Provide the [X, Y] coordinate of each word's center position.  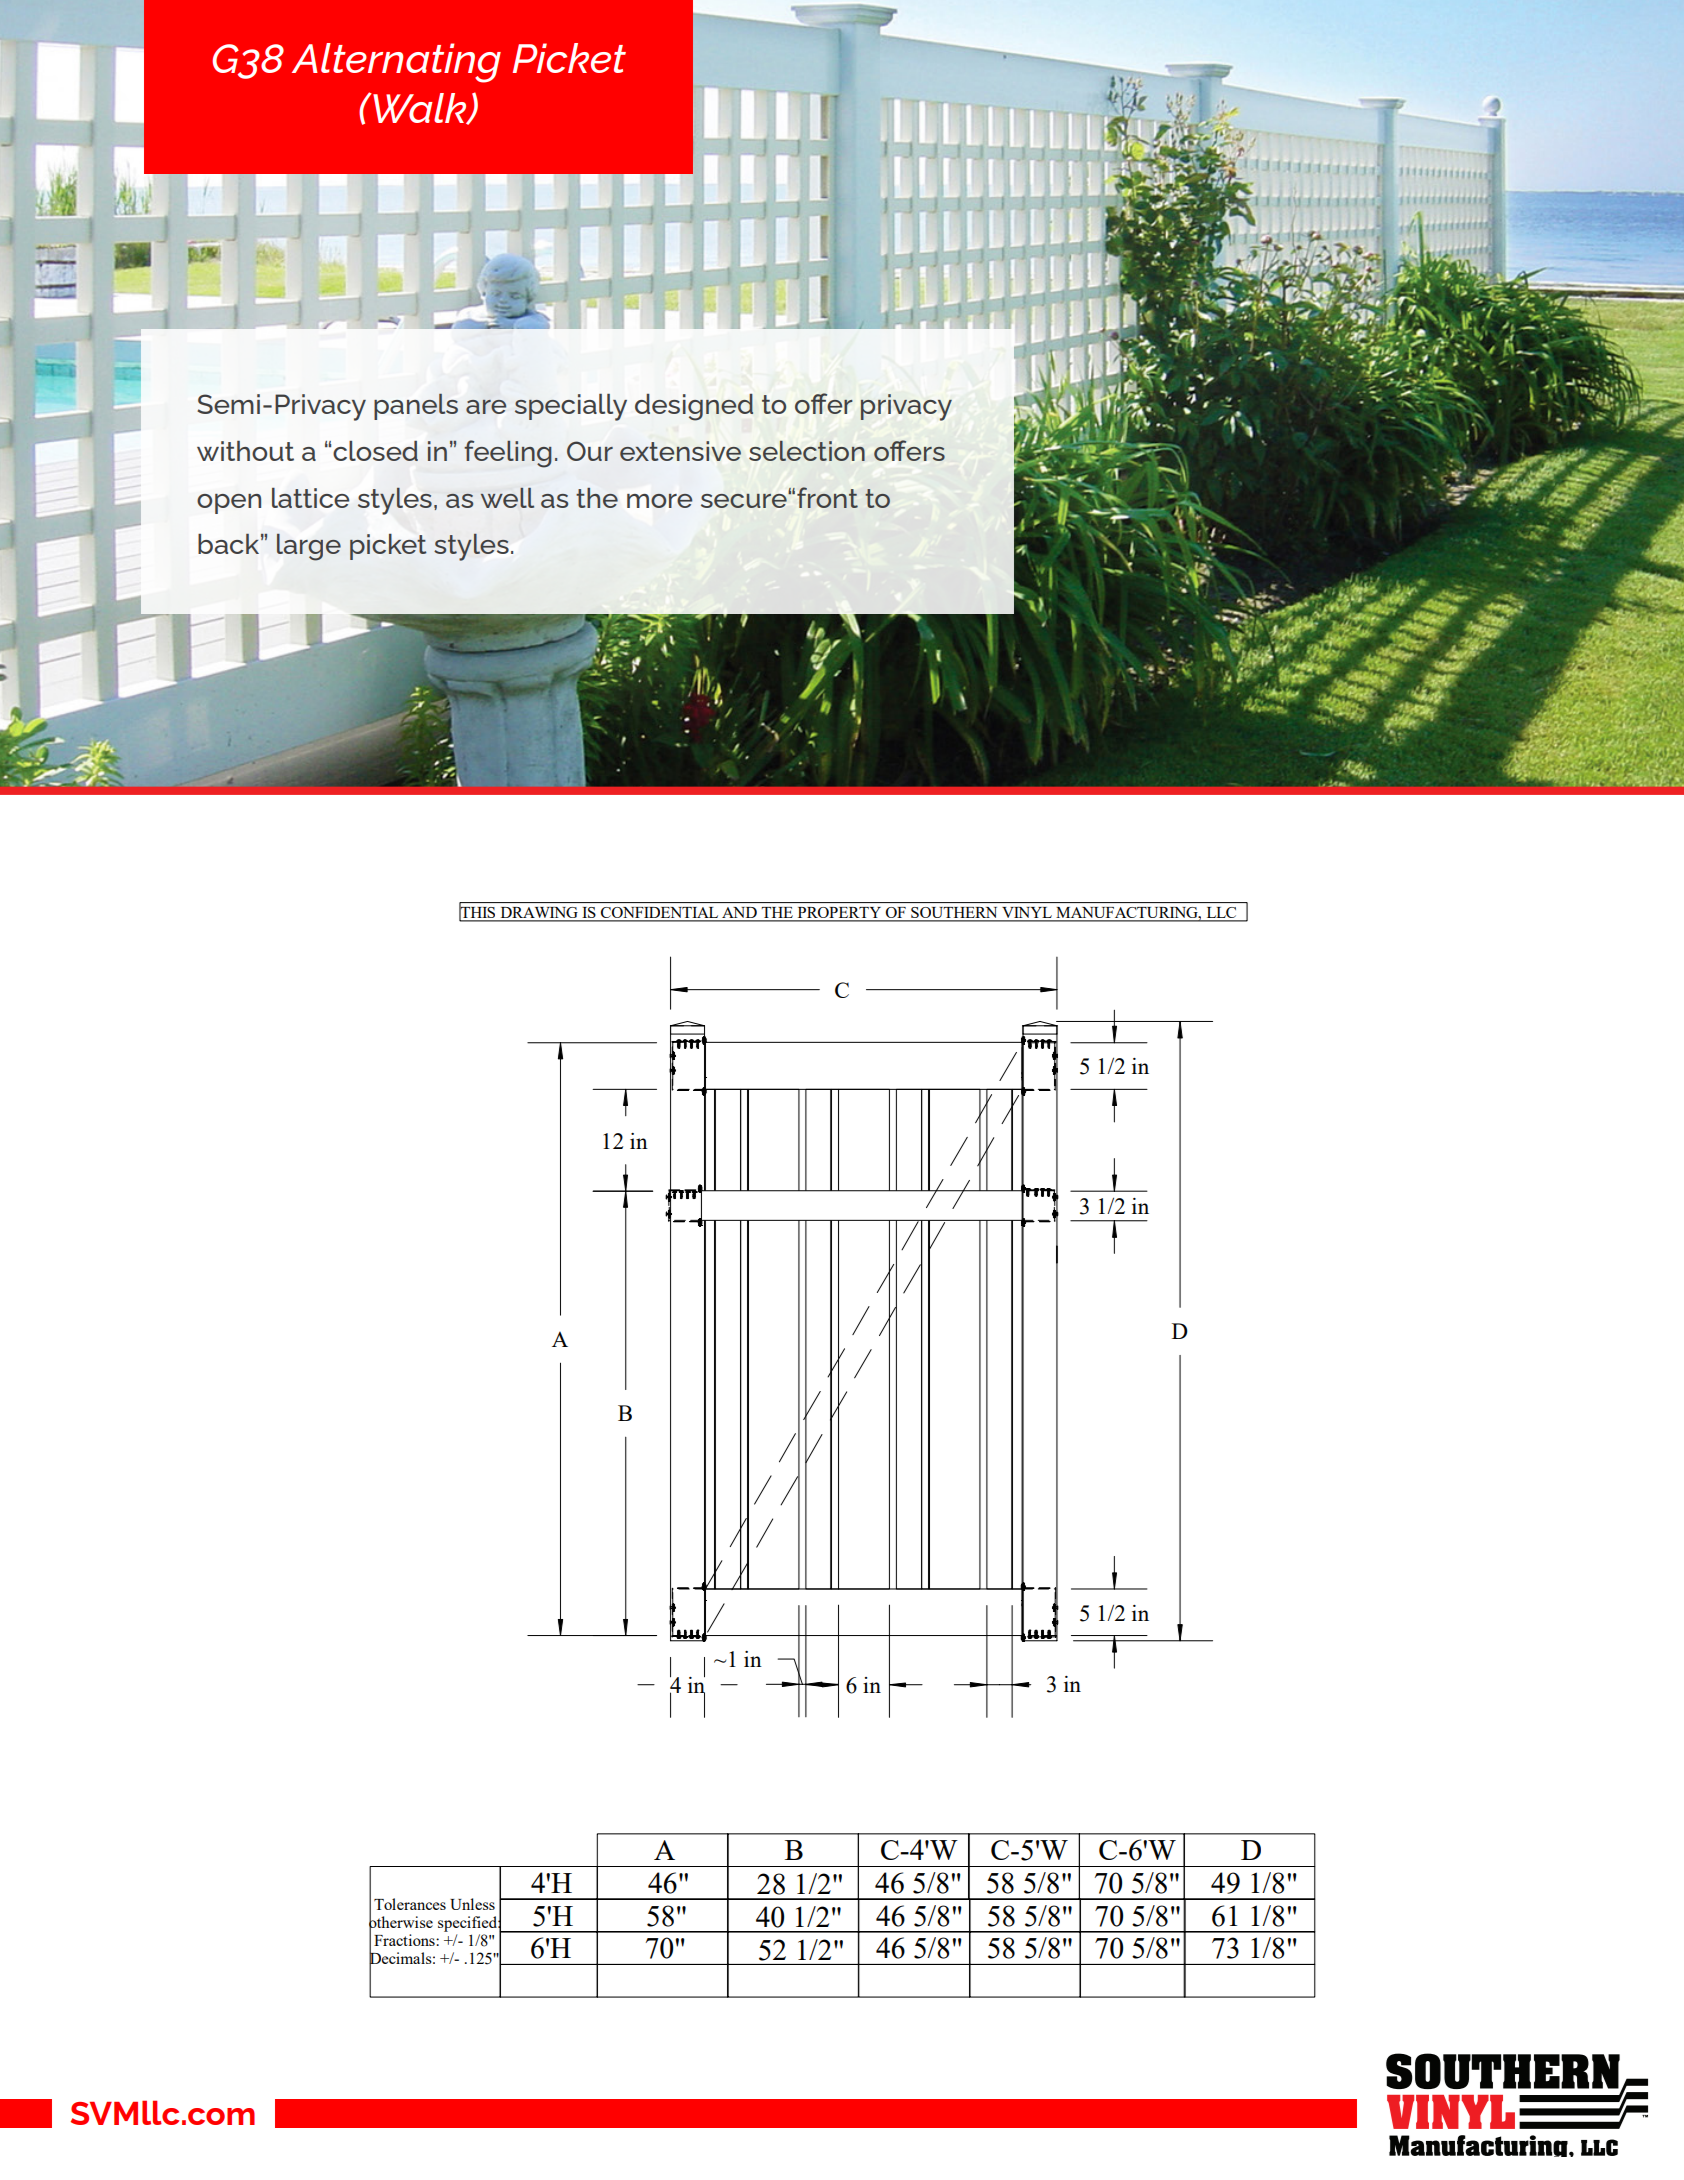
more [659, 501]
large [309, 547]
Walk [420, 109]
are [486, 407]
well [507, 498]
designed [694, 407]
